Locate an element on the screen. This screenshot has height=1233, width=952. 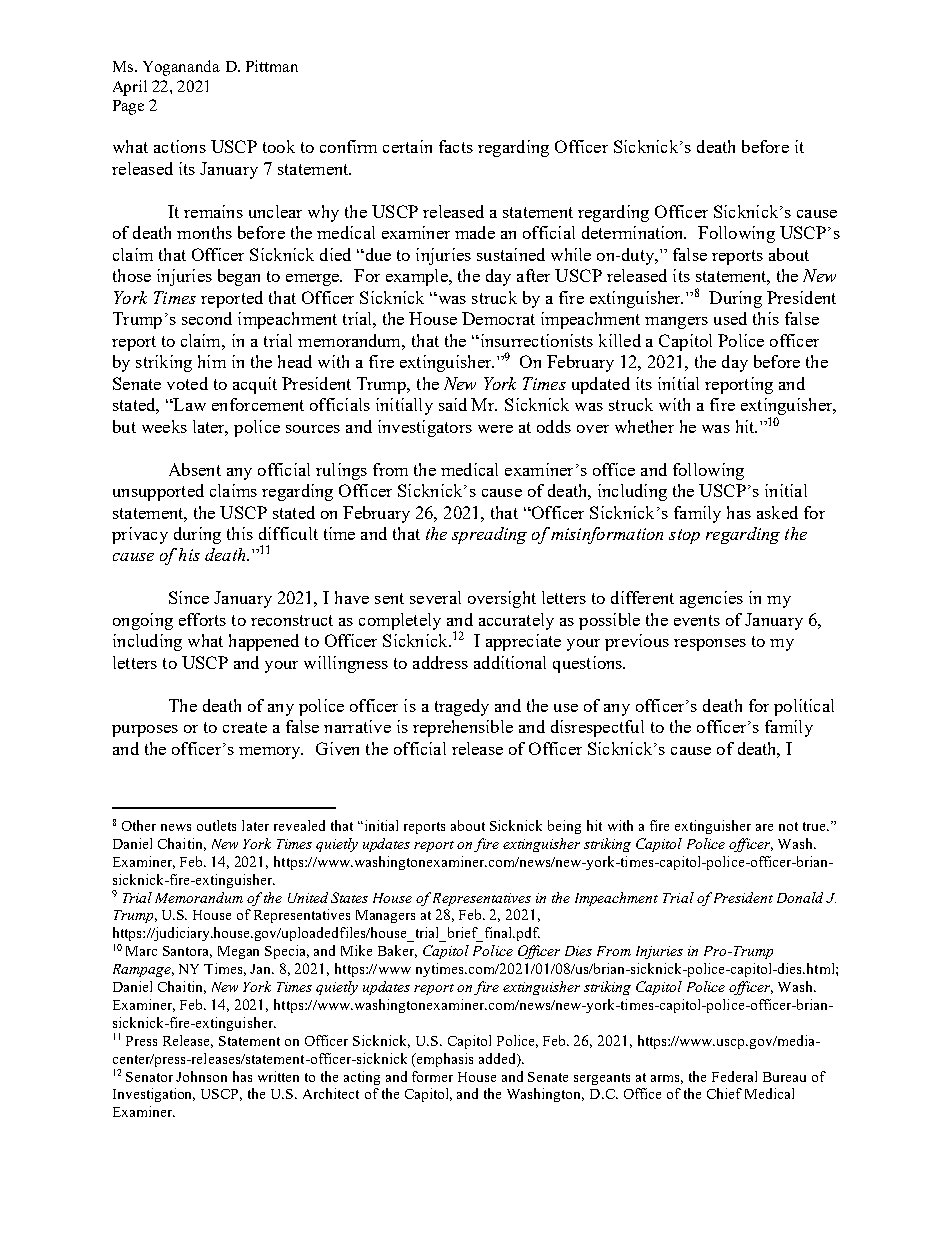
agencies is located at coordinates (711, 599).
